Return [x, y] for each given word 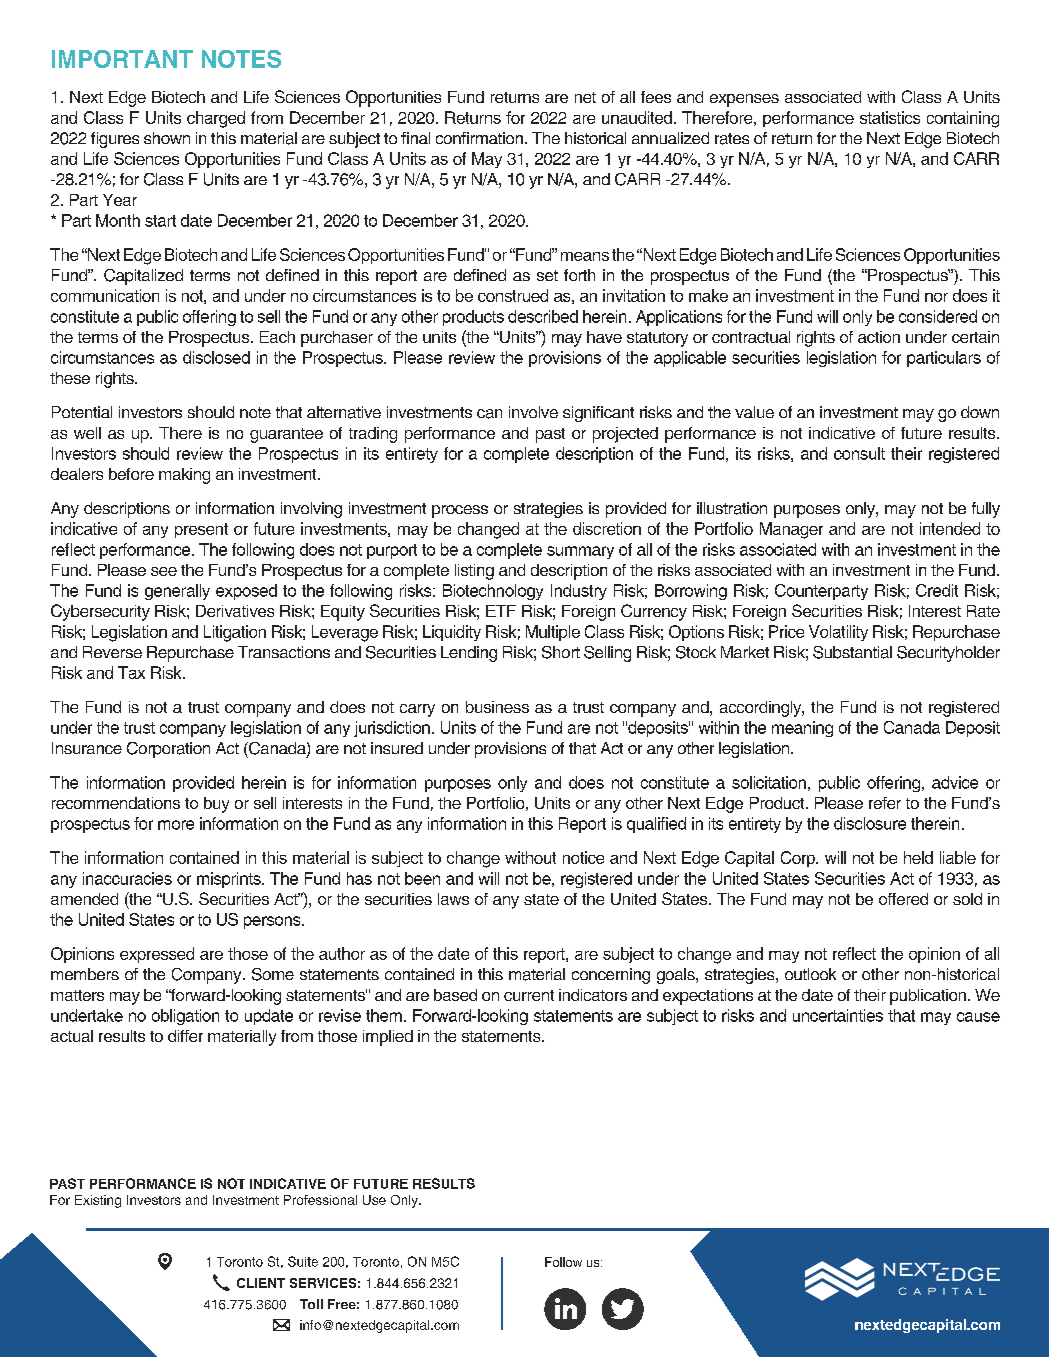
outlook [810, 974]
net [585, 97]
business [497, 707]
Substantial [852, 652]
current [529, 995]
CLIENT [261, 1283]
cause [978, 1017]
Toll [311, 1304]
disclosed [216, 357]
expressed [157, 955]
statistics [890, 117]
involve [533, 412]
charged [216, 119]
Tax [131, 672]
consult [859, 453]
